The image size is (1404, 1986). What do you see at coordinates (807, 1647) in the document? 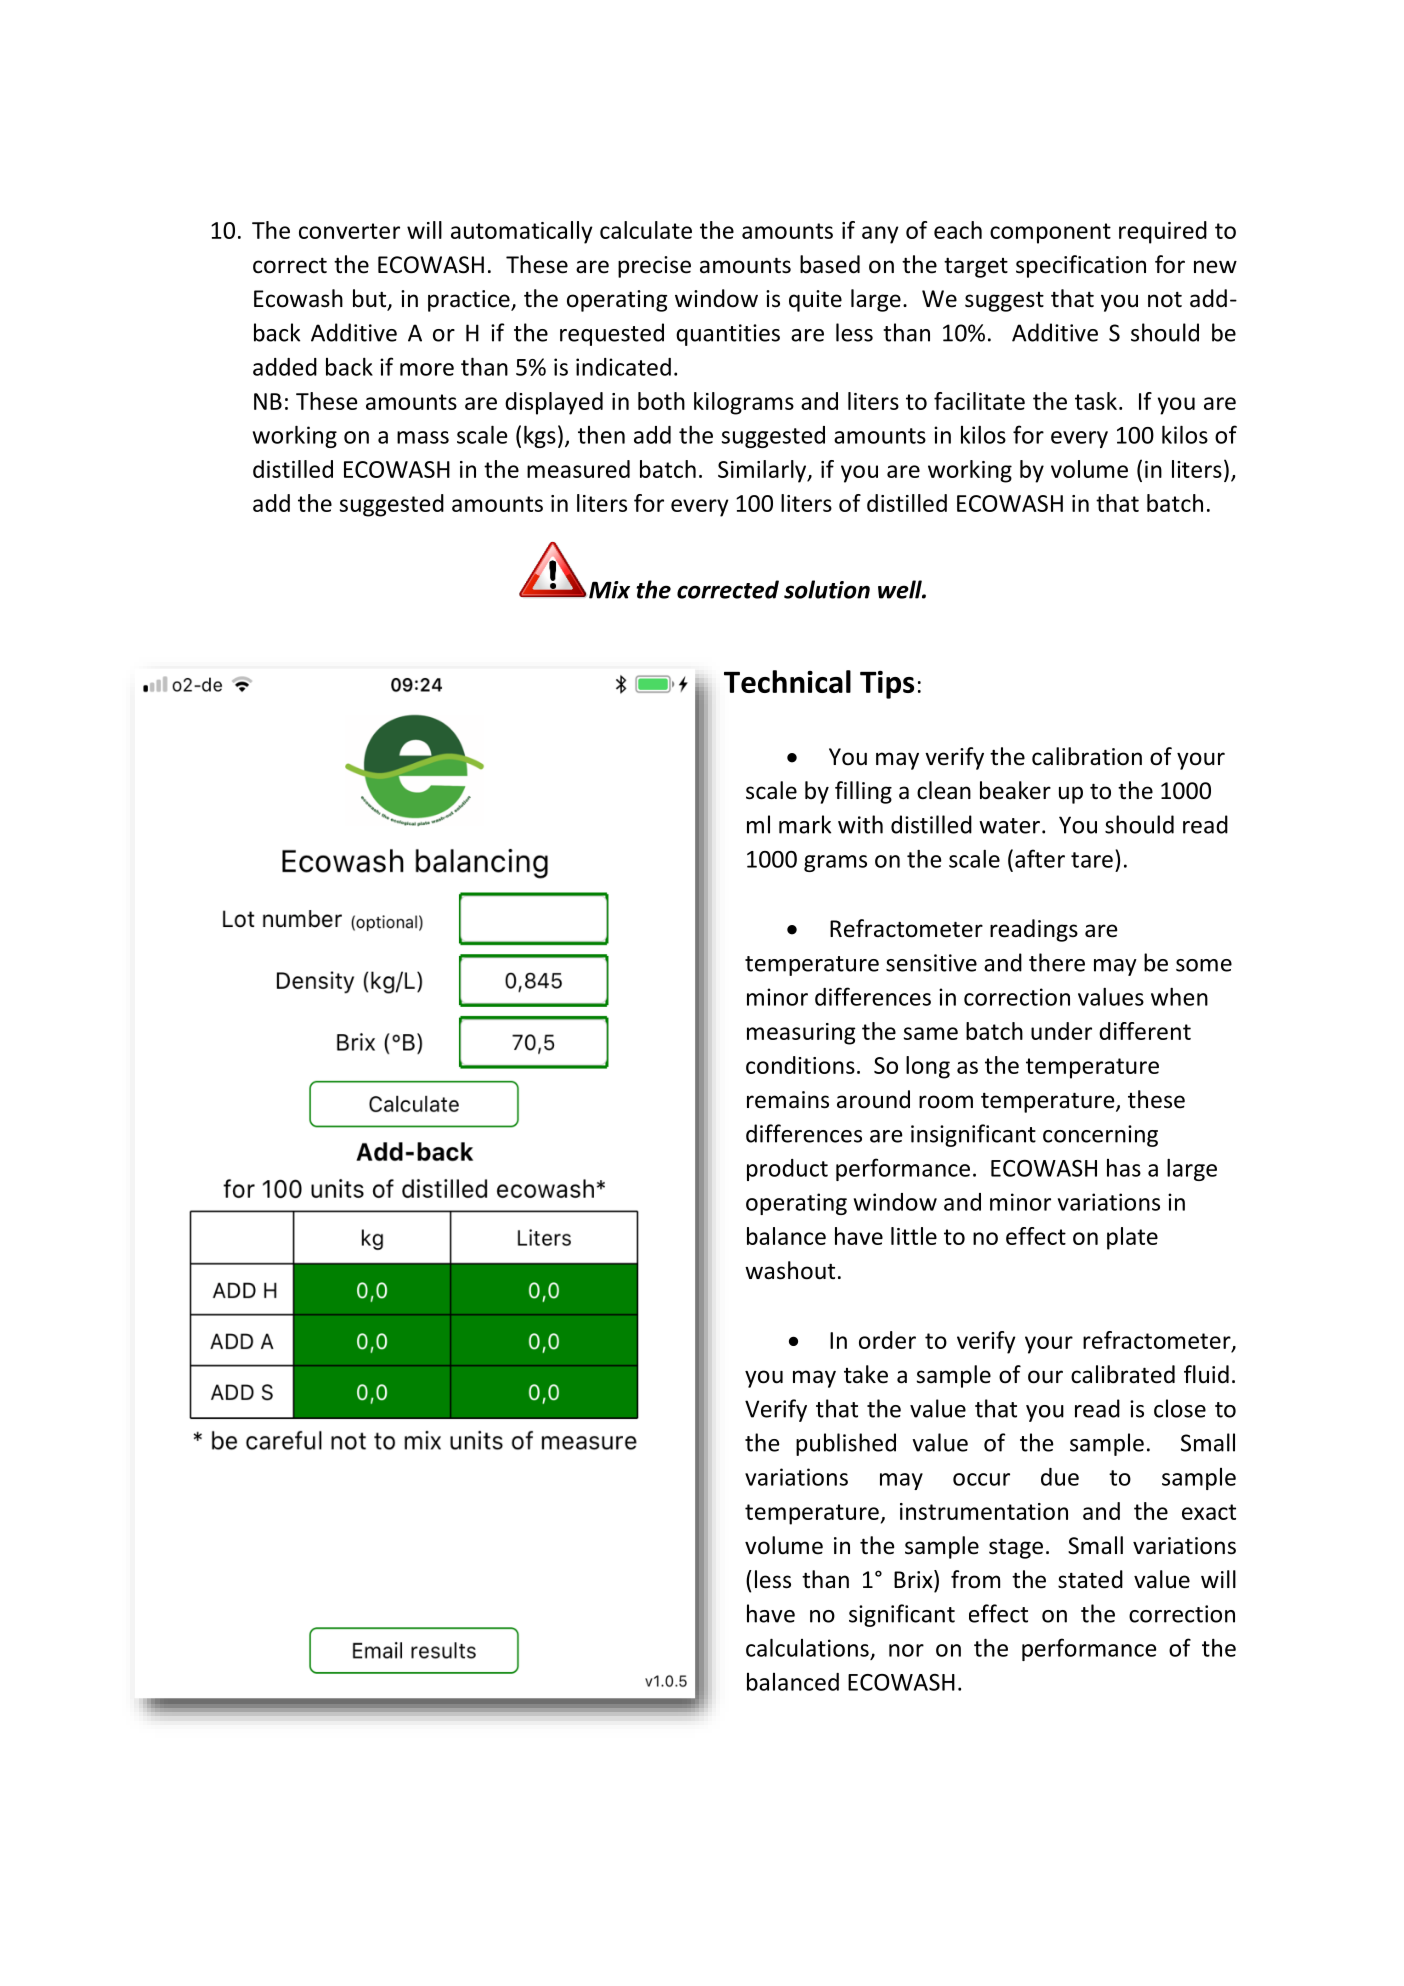
I see `calculations` at bounding box center [807, 1647].
